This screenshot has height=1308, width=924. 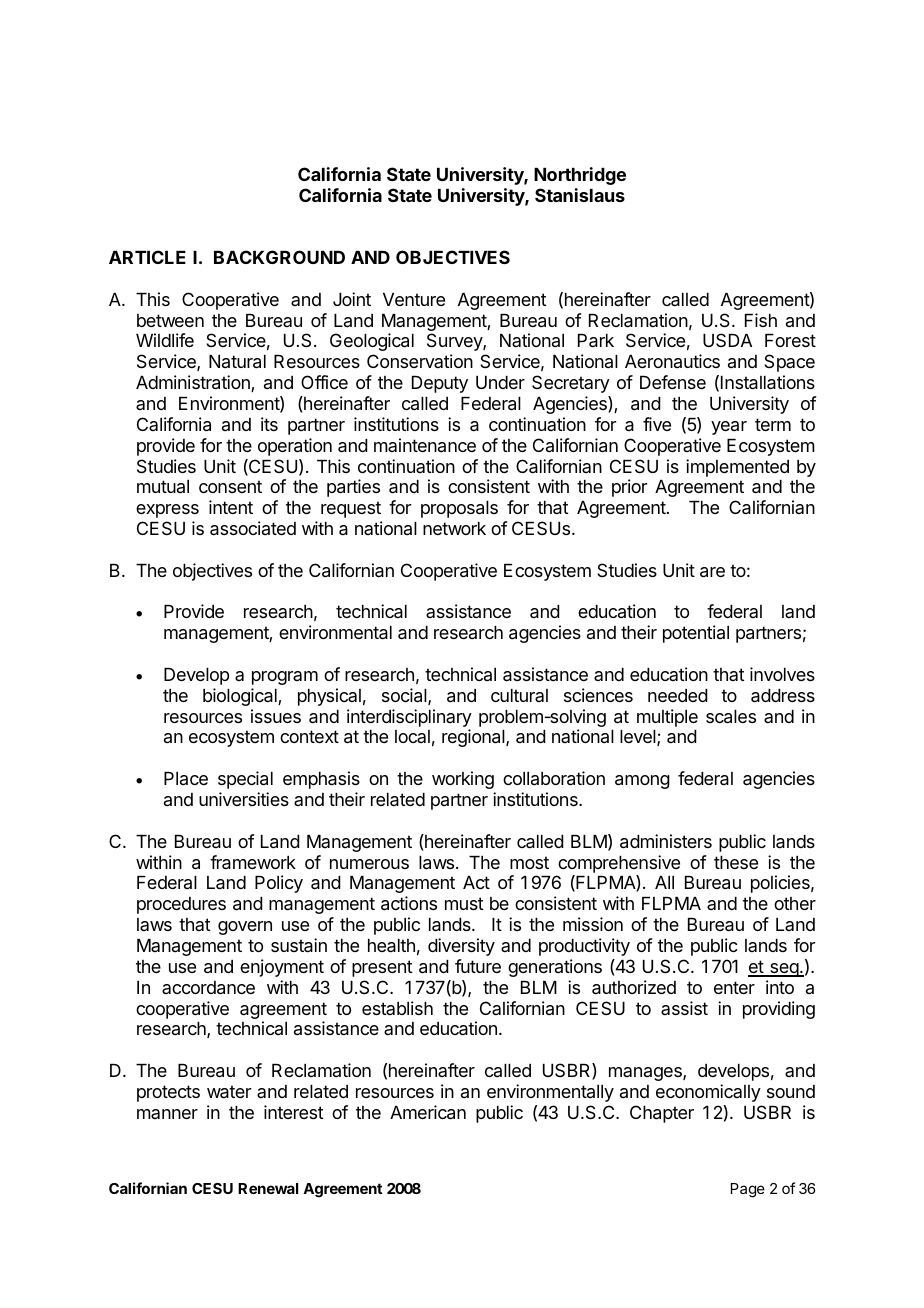 I want to click on maintenance, so click(x=425, y=445).
